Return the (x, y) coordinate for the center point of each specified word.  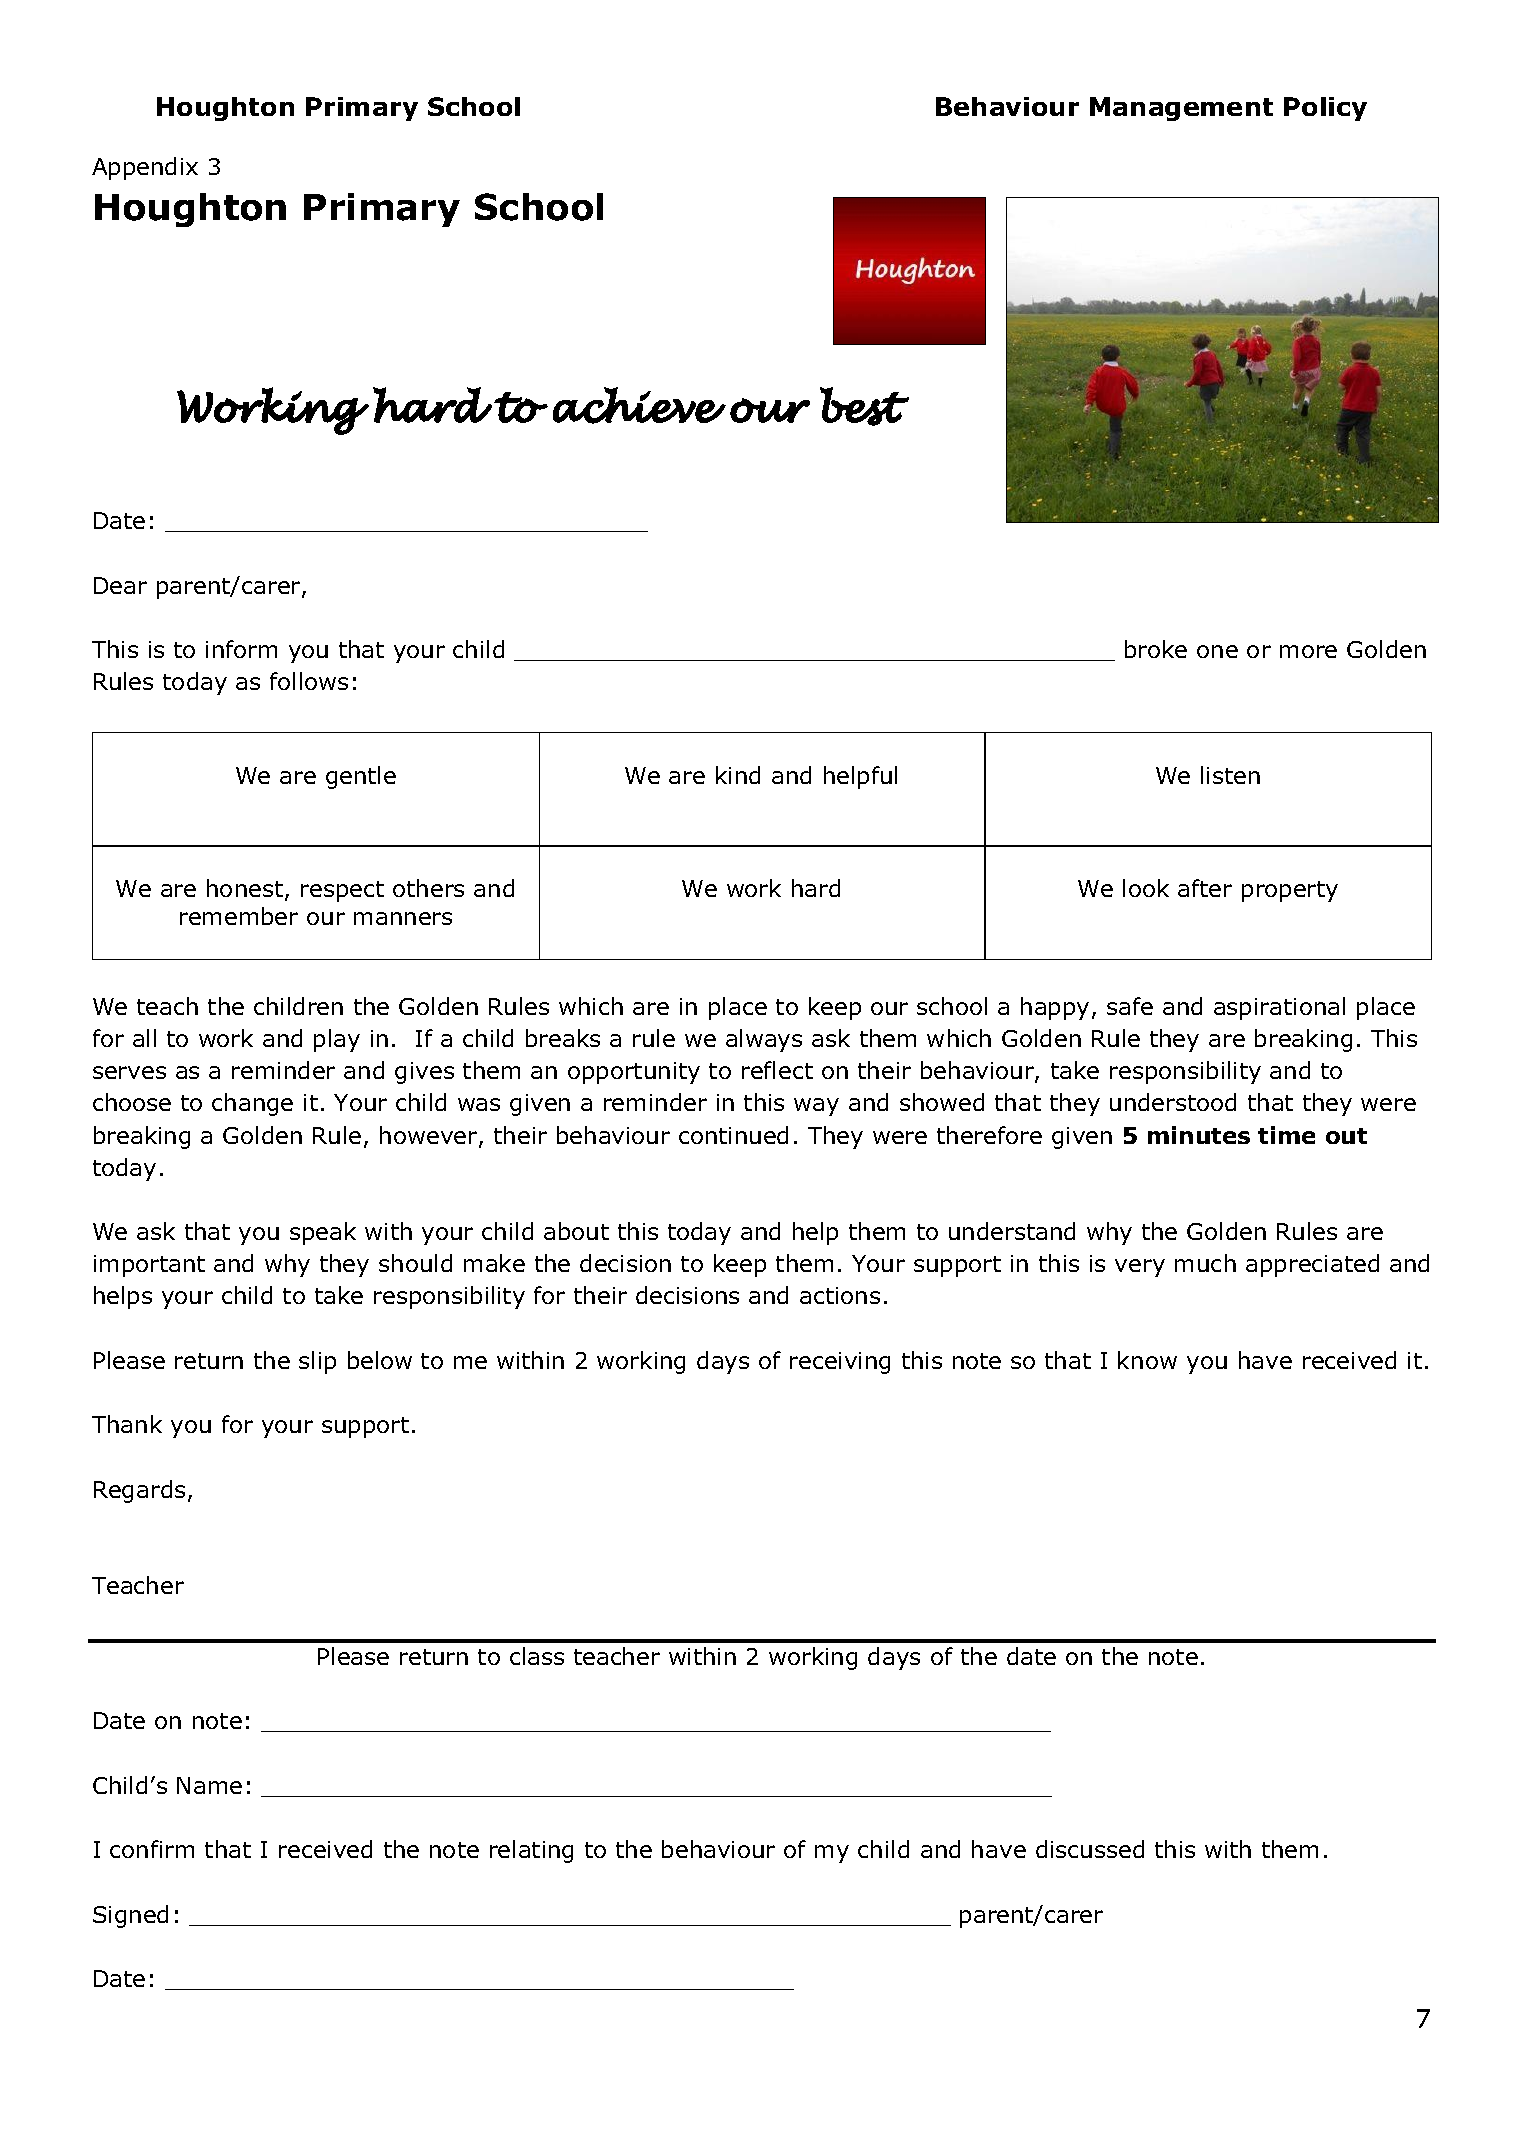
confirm (152, 1849)
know (1147, 1360)
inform (241, 649)
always (764, 1040)
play (337, 1040)
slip (317, 1362)
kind (738, 775)
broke (1156, 649)
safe (1130, 1006)
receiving (840, 1363)
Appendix (145, 168)
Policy (1325, 109)
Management (1181, 109)
